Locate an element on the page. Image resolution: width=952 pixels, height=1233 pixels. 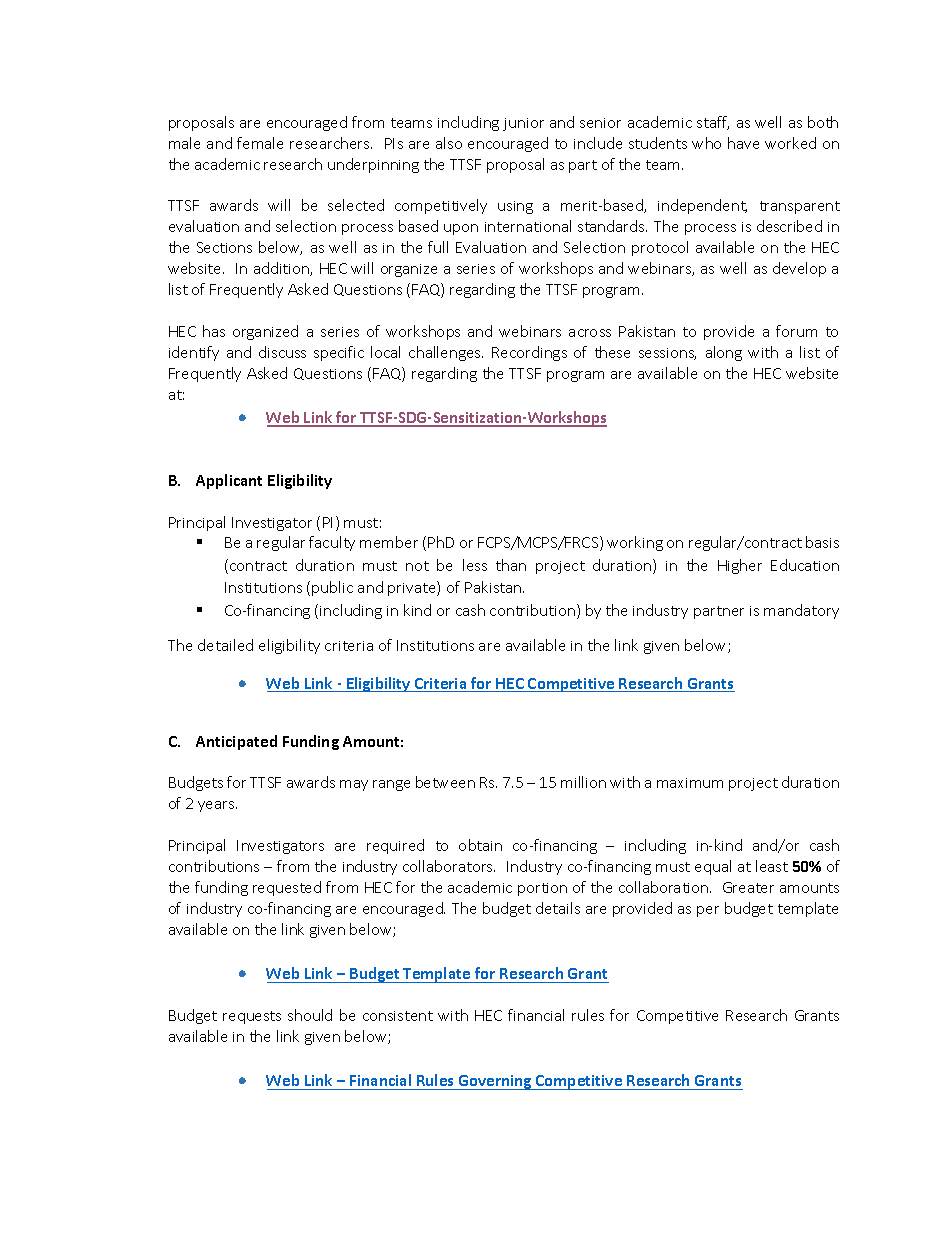
underpinning is located at coordinates (373, 165).
